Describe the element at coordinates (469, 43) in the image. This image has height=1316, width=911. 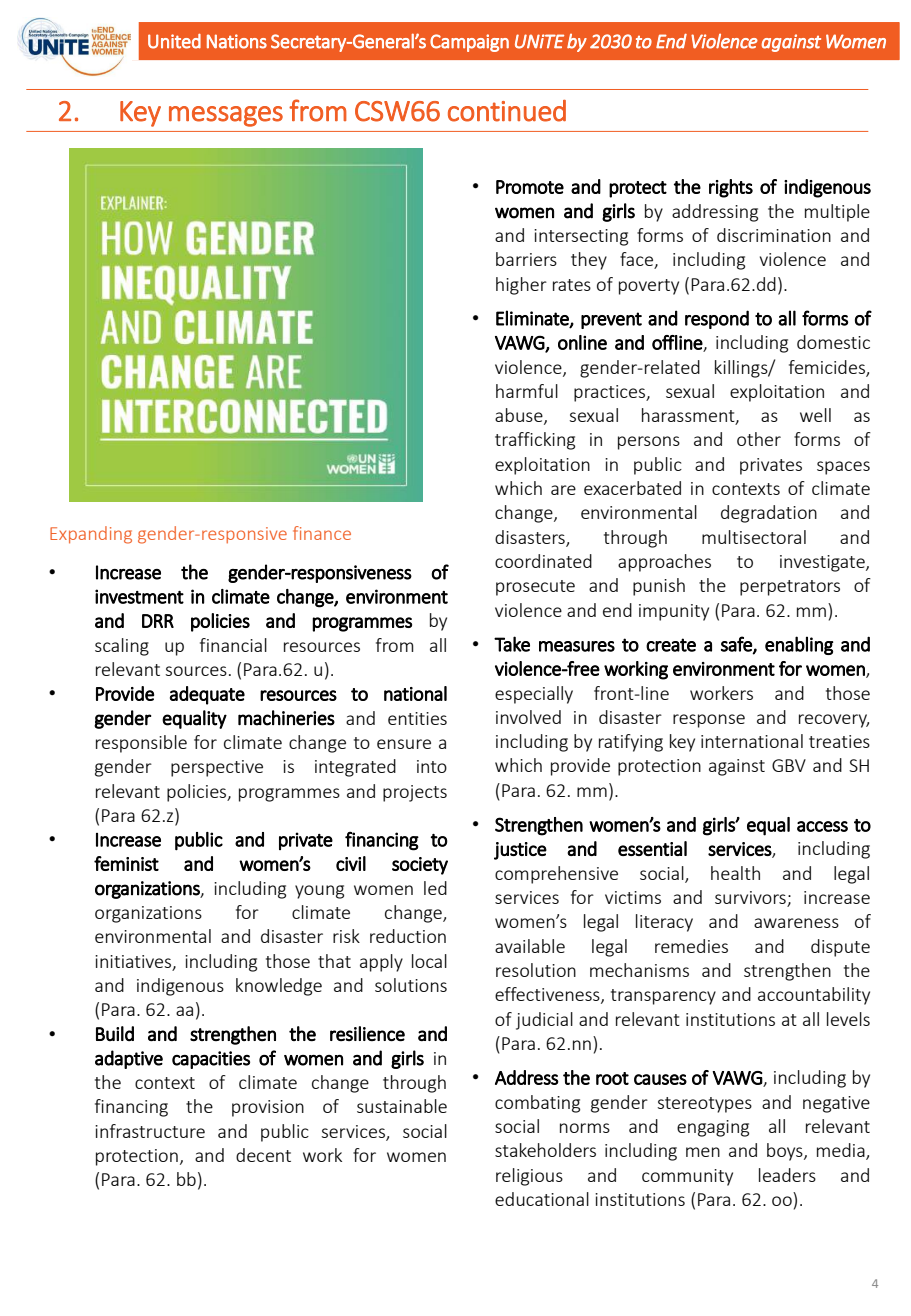
I see `Campaign` at that location.
